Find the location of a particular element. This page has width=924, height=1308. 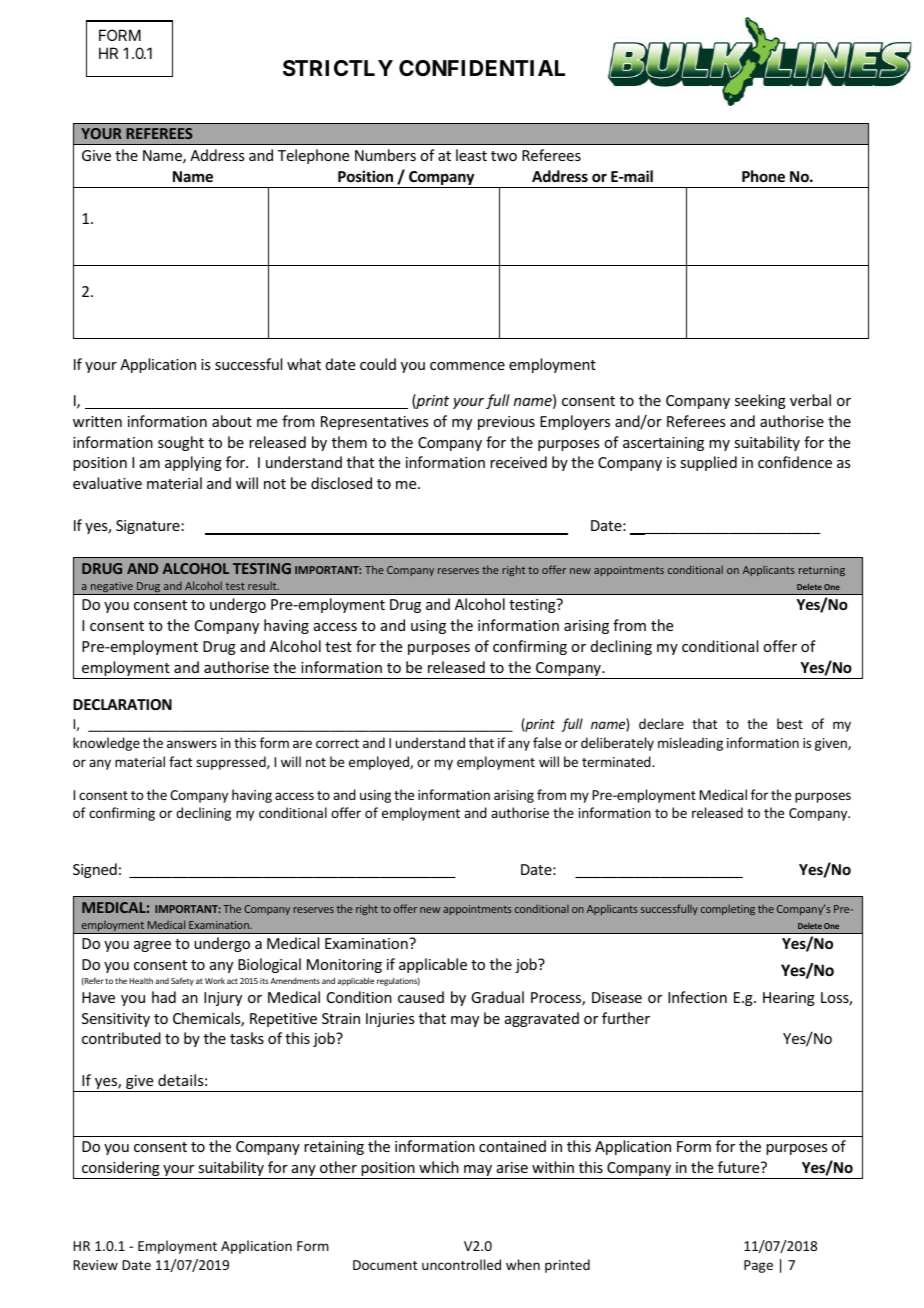

commence is located at coordinates (467, 366).
